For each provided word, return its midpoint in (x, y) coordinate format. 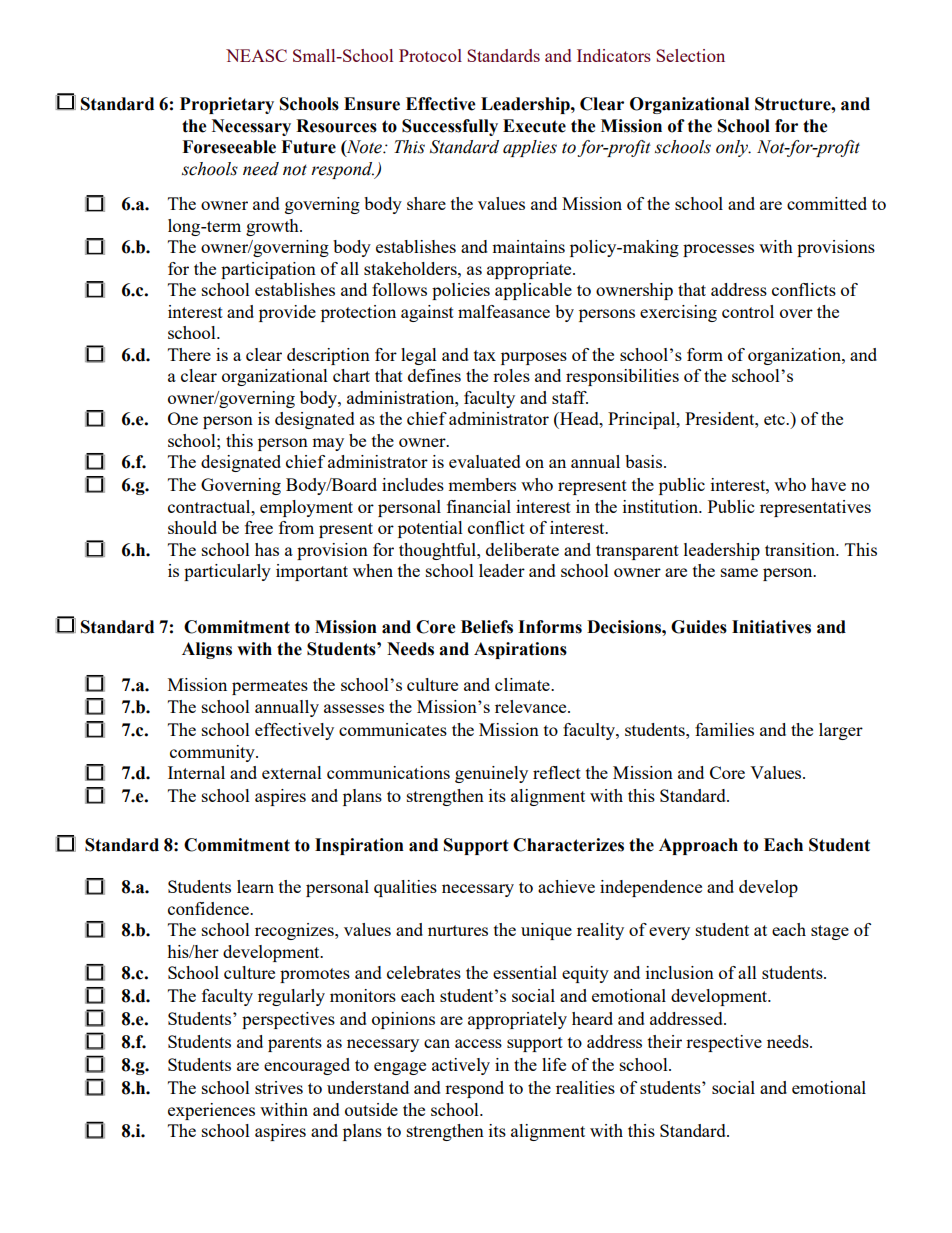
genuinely (491, 774)
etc (775, 419)
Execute (534, 126)
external (292, 772)
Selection (690, 55)
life (554, 1064)
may (328, 444)
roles (511, 375)
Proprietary (227, 105)
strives (279, 1087)
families (724, 729)
